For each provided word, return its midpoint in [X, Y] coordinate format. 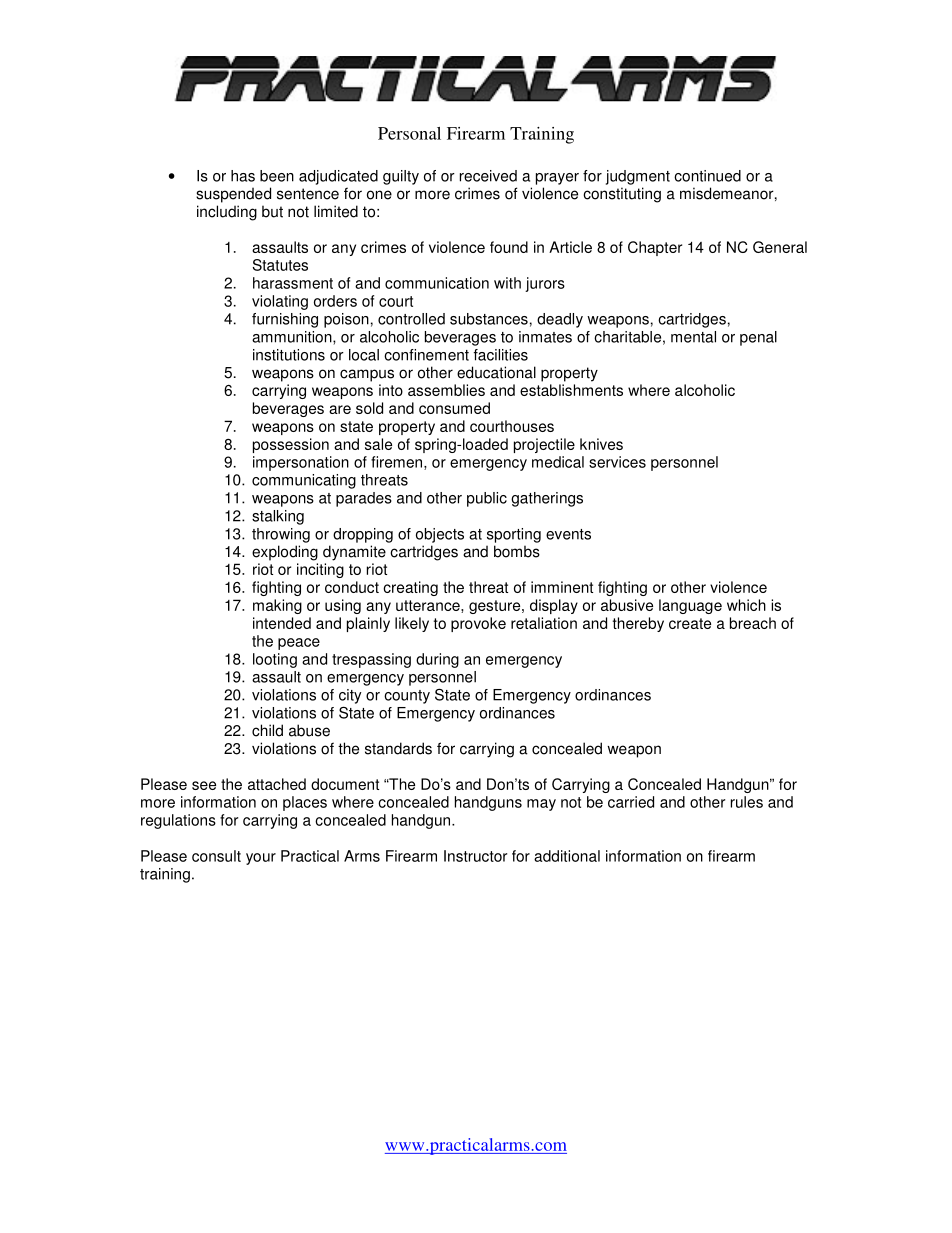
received [488, 176]
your [261, 859]
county [407, 697]
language [690, 606]
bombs [517, 551]
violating [280, 302]
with [507, 283]
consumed [454, 408]
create [690, 623]
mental [693, 337]
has [243, 176]
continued [707, 176]
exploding [285, 553]
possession [291, 445]
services [617, 462]
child [267, 730]
